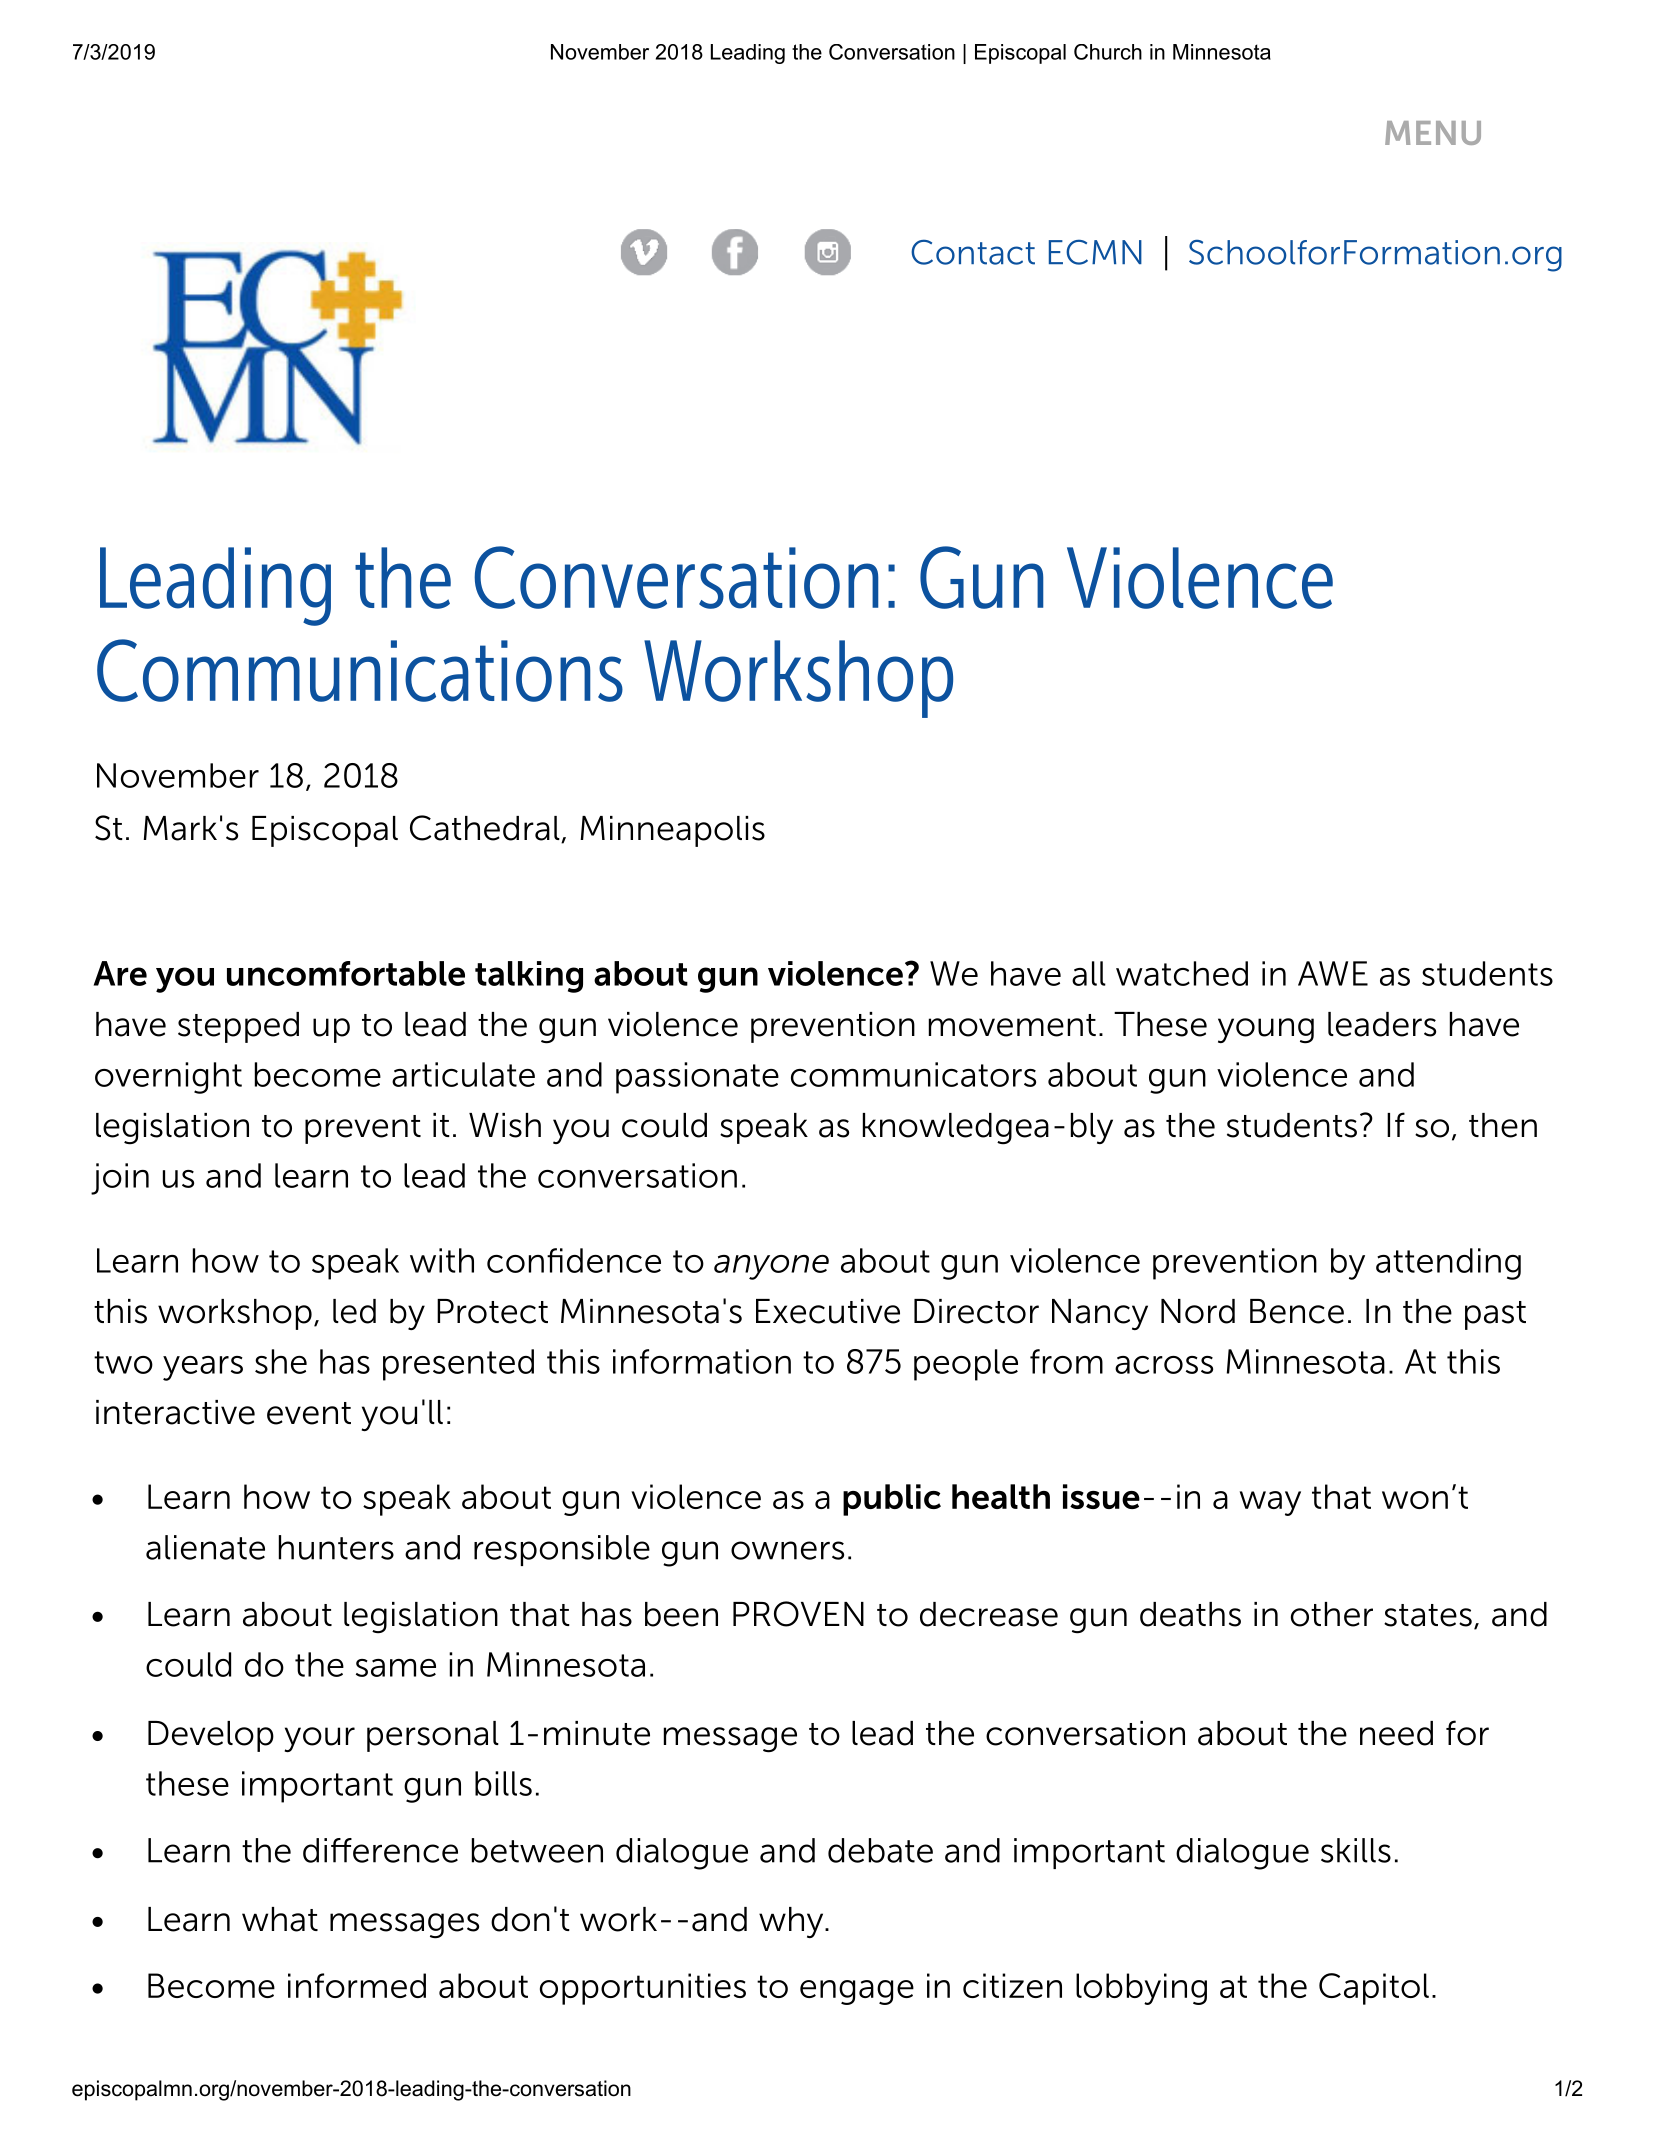  Describe the element at coordinates (1108, 52) in the screenshot. I see `Church` at that location.
